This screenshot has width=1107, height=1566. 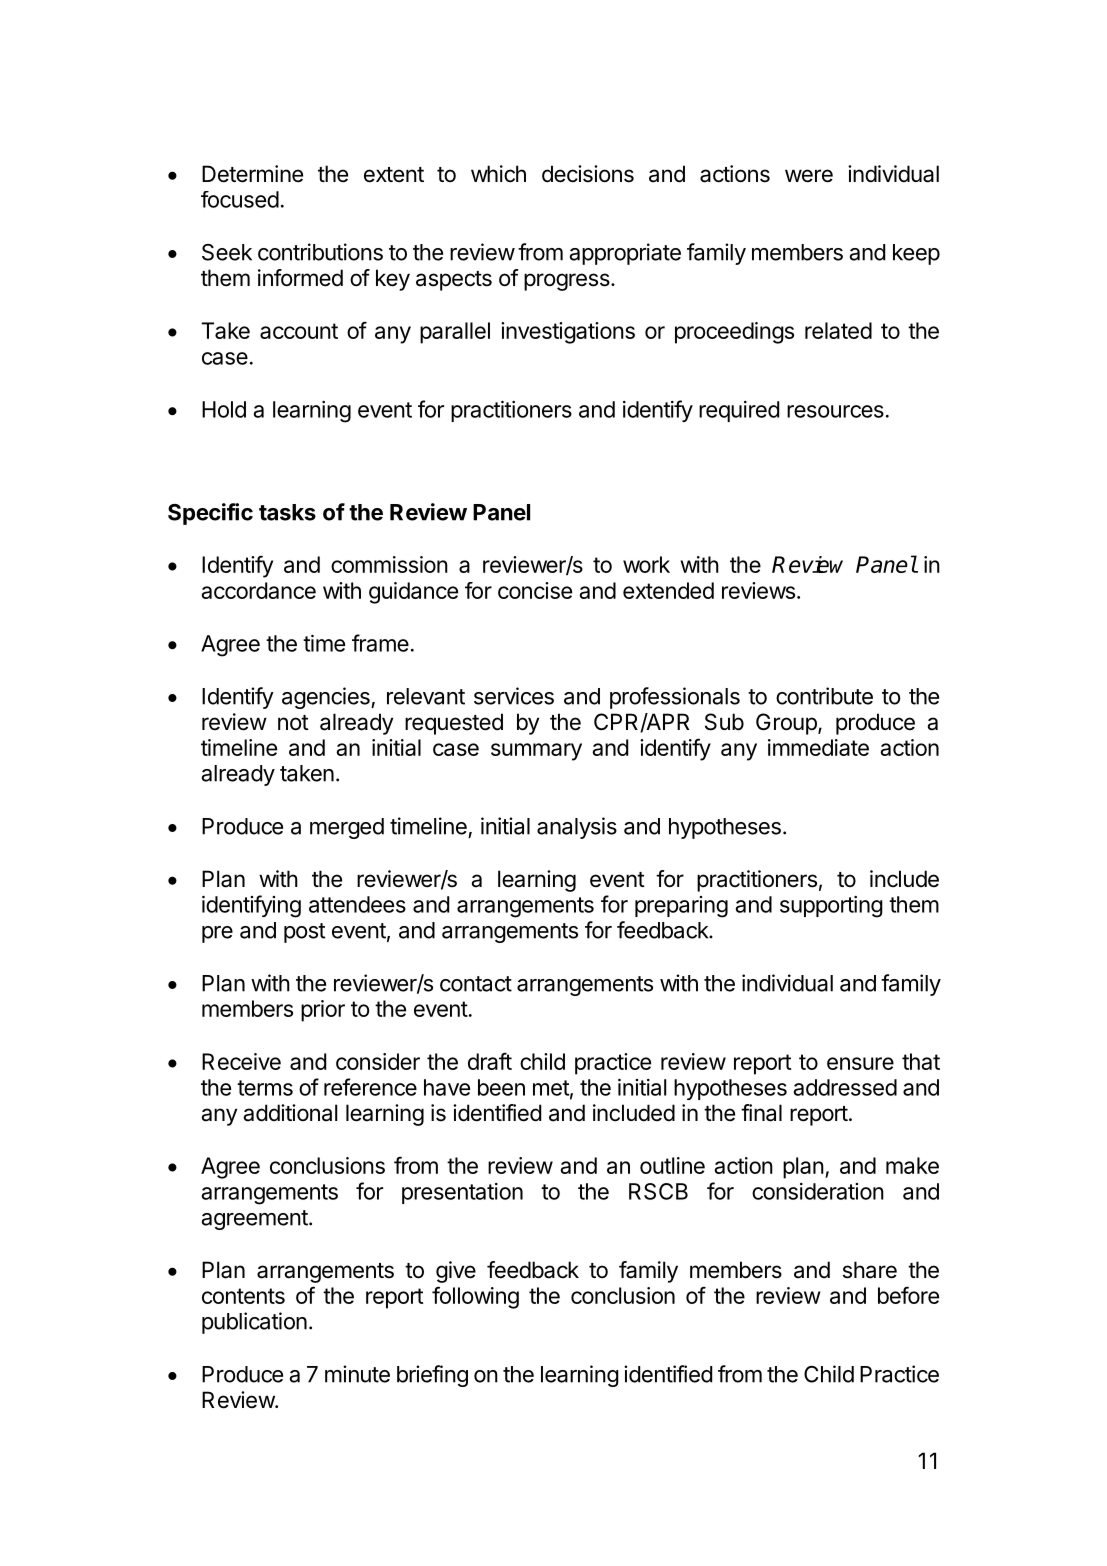 I want to click on analysis, so click(x=577, y=828).
